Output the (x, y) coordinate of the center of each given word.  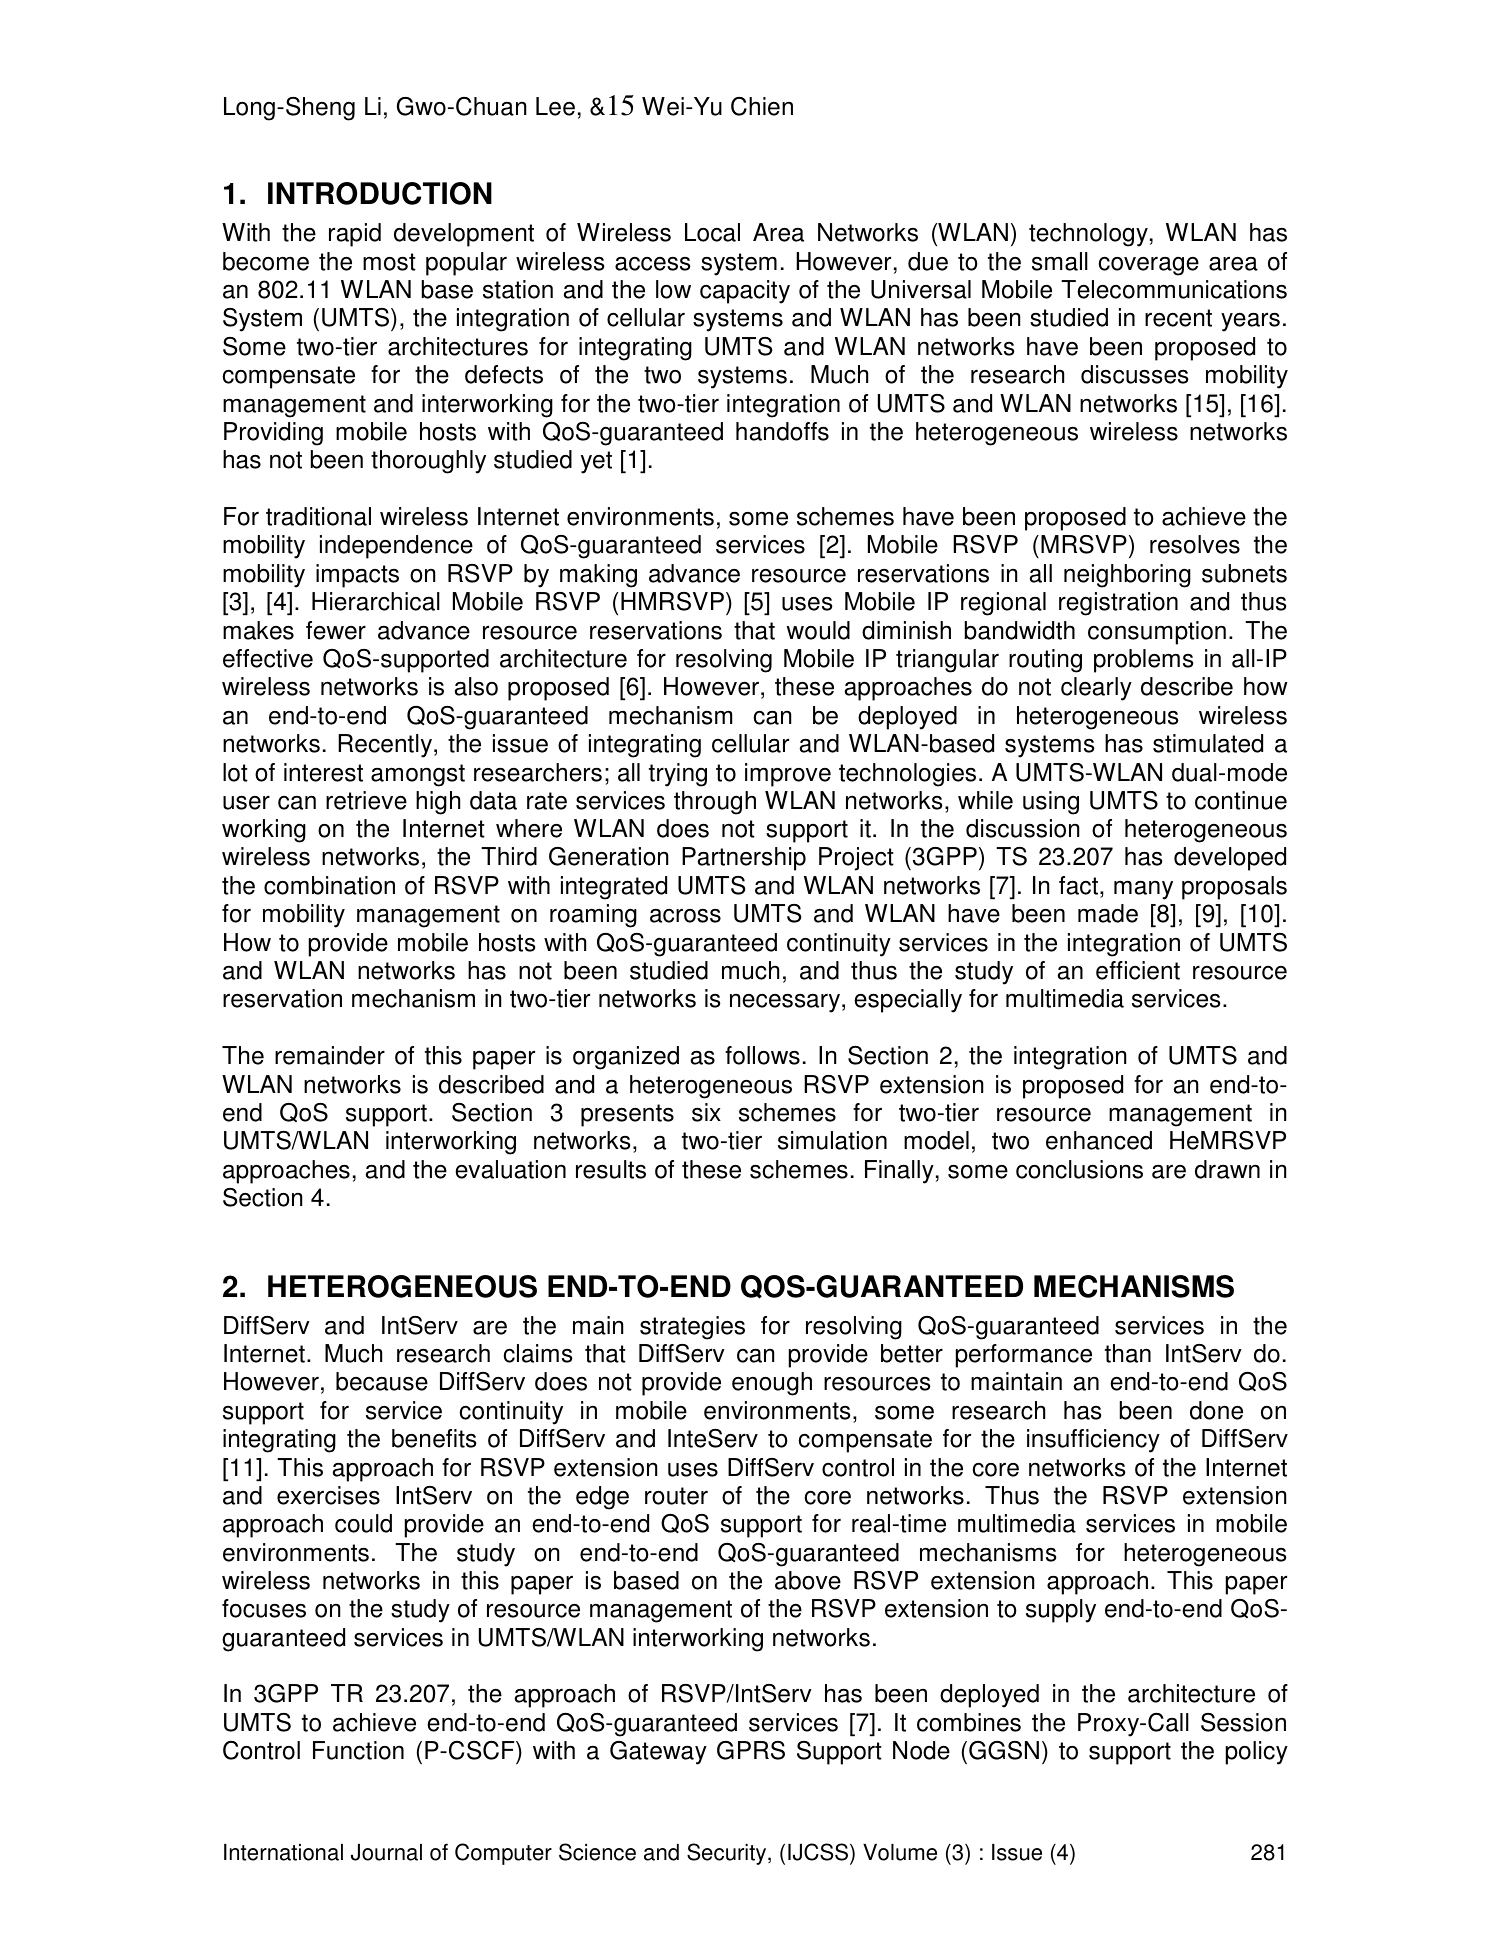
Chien (762, 106)
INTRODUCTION (380, 193)
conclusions (1079, 1169)
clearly (1096, 689)
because (382, 1381)
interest (323, 772)
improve (788, 775)
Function (358, 1750)
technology (1088, 235)
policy (1257, 1753)
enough (772, 1384)
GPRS (751, 1750)
